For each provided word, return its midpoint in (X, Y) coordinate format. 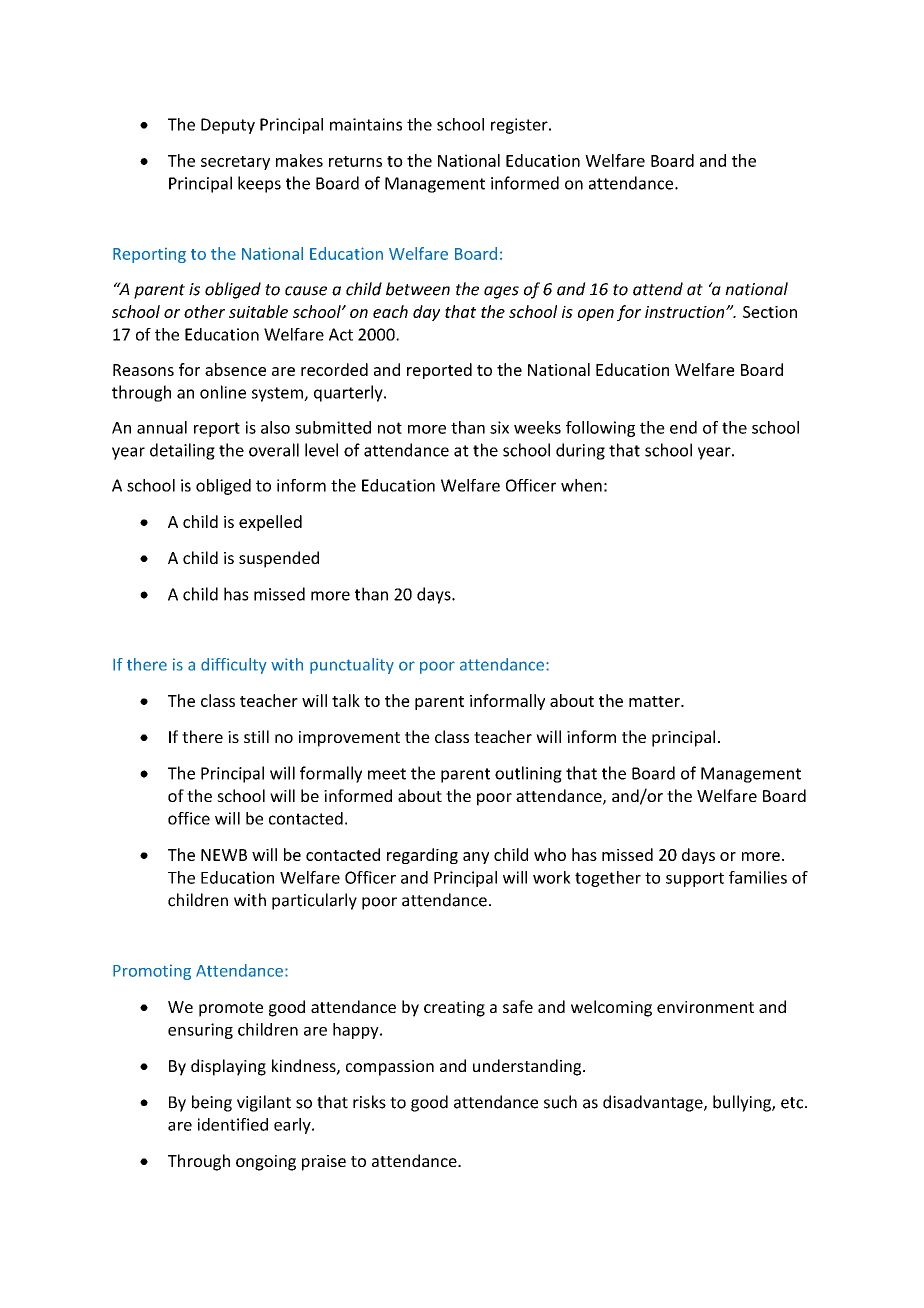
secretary (235, 163)
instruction (686, 312)
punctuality (352, 666)
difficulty (234, 666)
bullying (743, 1103)
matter (655, 701)
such (560, 1102)
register (520, 126)
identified (233, 1124)
